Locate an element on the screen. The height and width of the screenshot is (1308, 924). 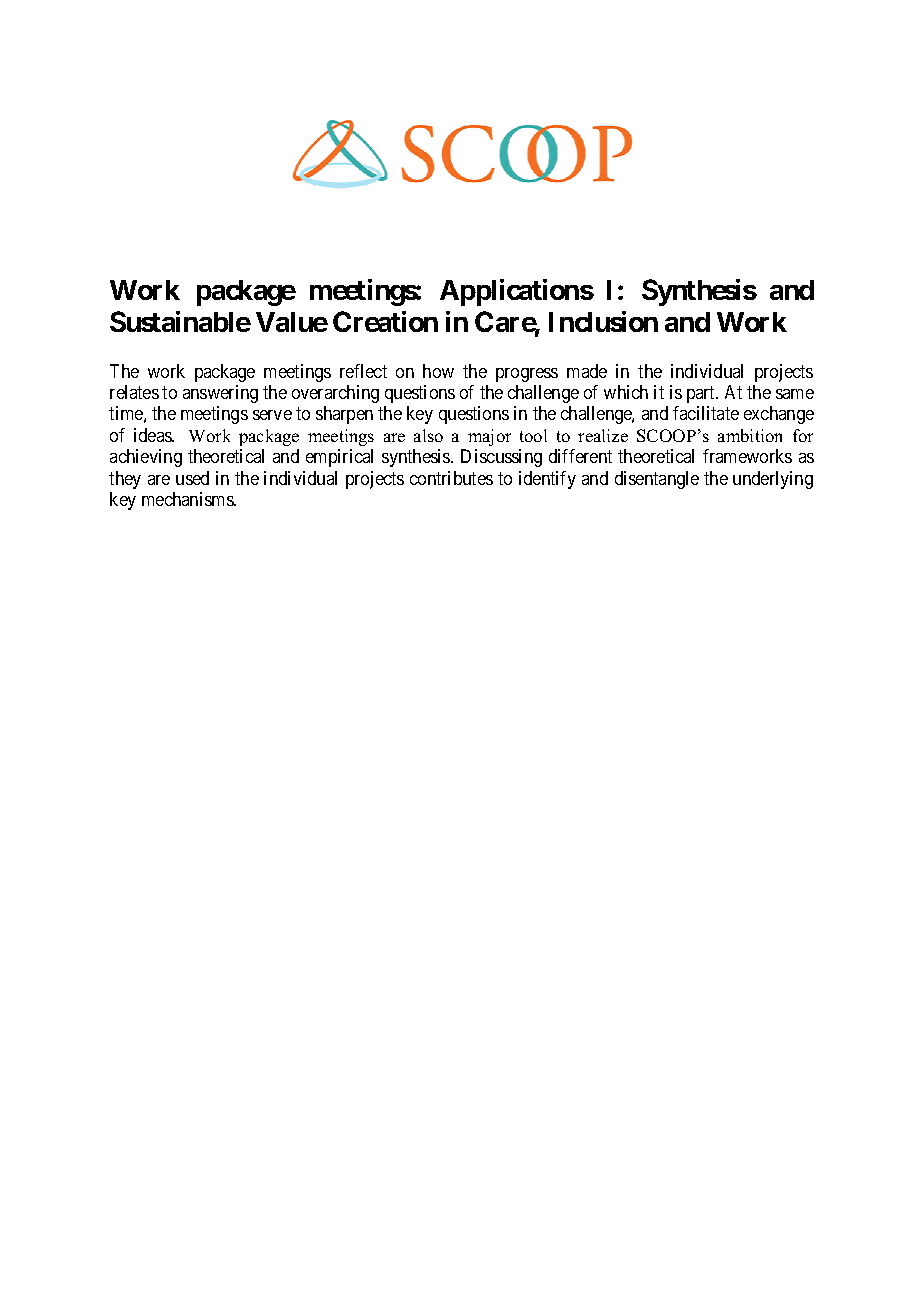
mechanisms is located at coordinates (188, 499).
